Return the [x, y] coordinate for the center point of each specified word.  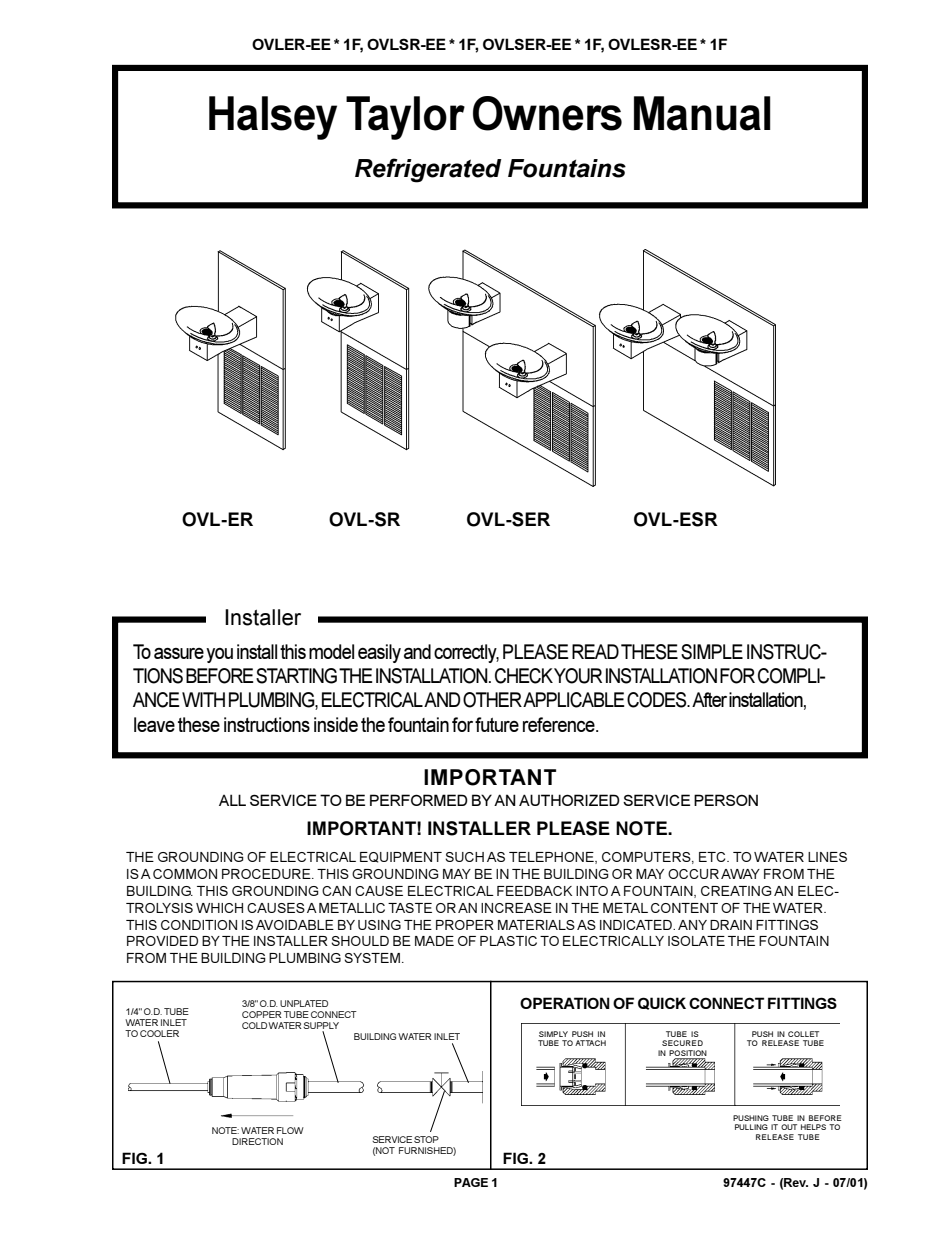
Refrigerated [428, 170]
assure [179, 653]
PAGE [471, 1182]
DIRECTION [257, 1141]
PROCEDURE [267, 874]
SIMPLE [712, 652]
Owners [547, 113]
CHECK [524, 676]
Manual [702, 113]
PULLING [751, 1127]
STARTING [296, 676]
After [709, 699]
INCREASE [516, 908]
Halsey [273, 118]
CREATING [736, 891]
